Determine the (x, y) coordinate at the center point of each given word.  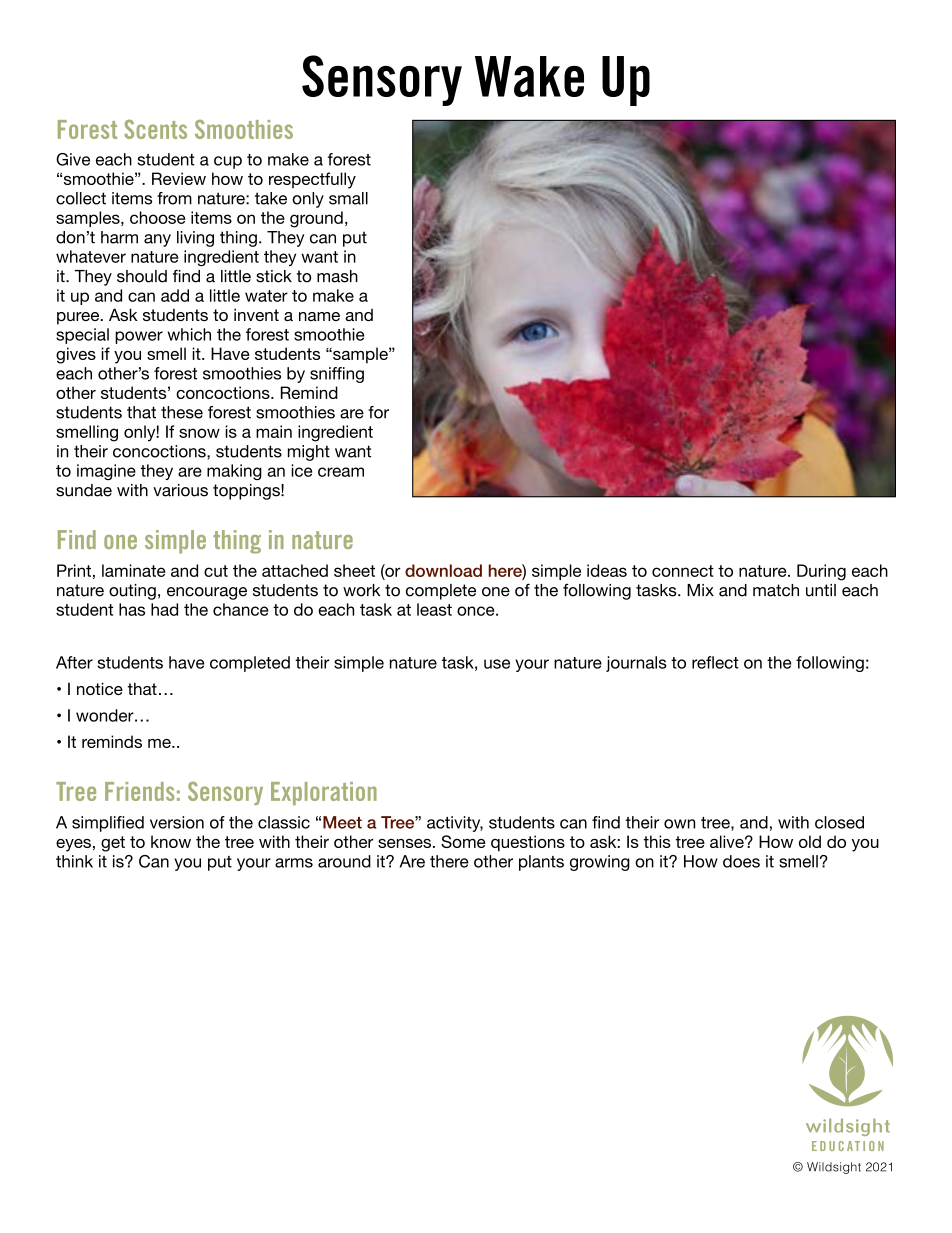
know (171, 841)
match (776, 590)
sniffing (337, 375)
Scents (155, 129)
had (164, 609)
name (319, 316)
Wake (529, 76)
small (348, 198)
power (139, 337)
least (434, 609)
